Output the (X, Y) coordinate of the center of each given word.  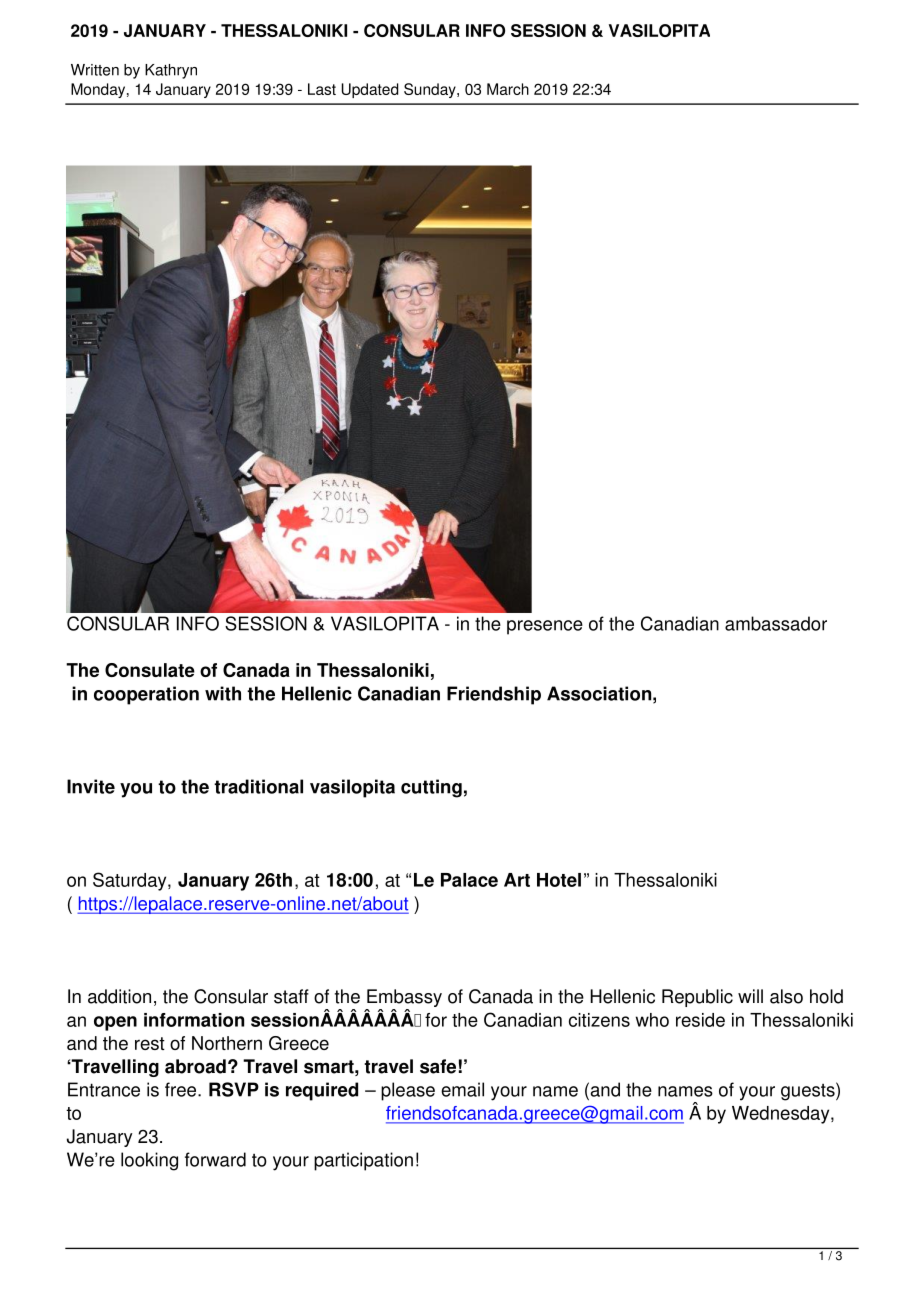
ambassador (776, 623)
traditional (258, 786)
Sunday (431, 90)
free (182, 1089)
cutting (431, 788)
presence (545, 627)
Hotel (559, 880)
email (462, 1089)
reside (700, 1020)
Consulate (150, 670)
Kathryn (171, 71)
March (508, 89)
